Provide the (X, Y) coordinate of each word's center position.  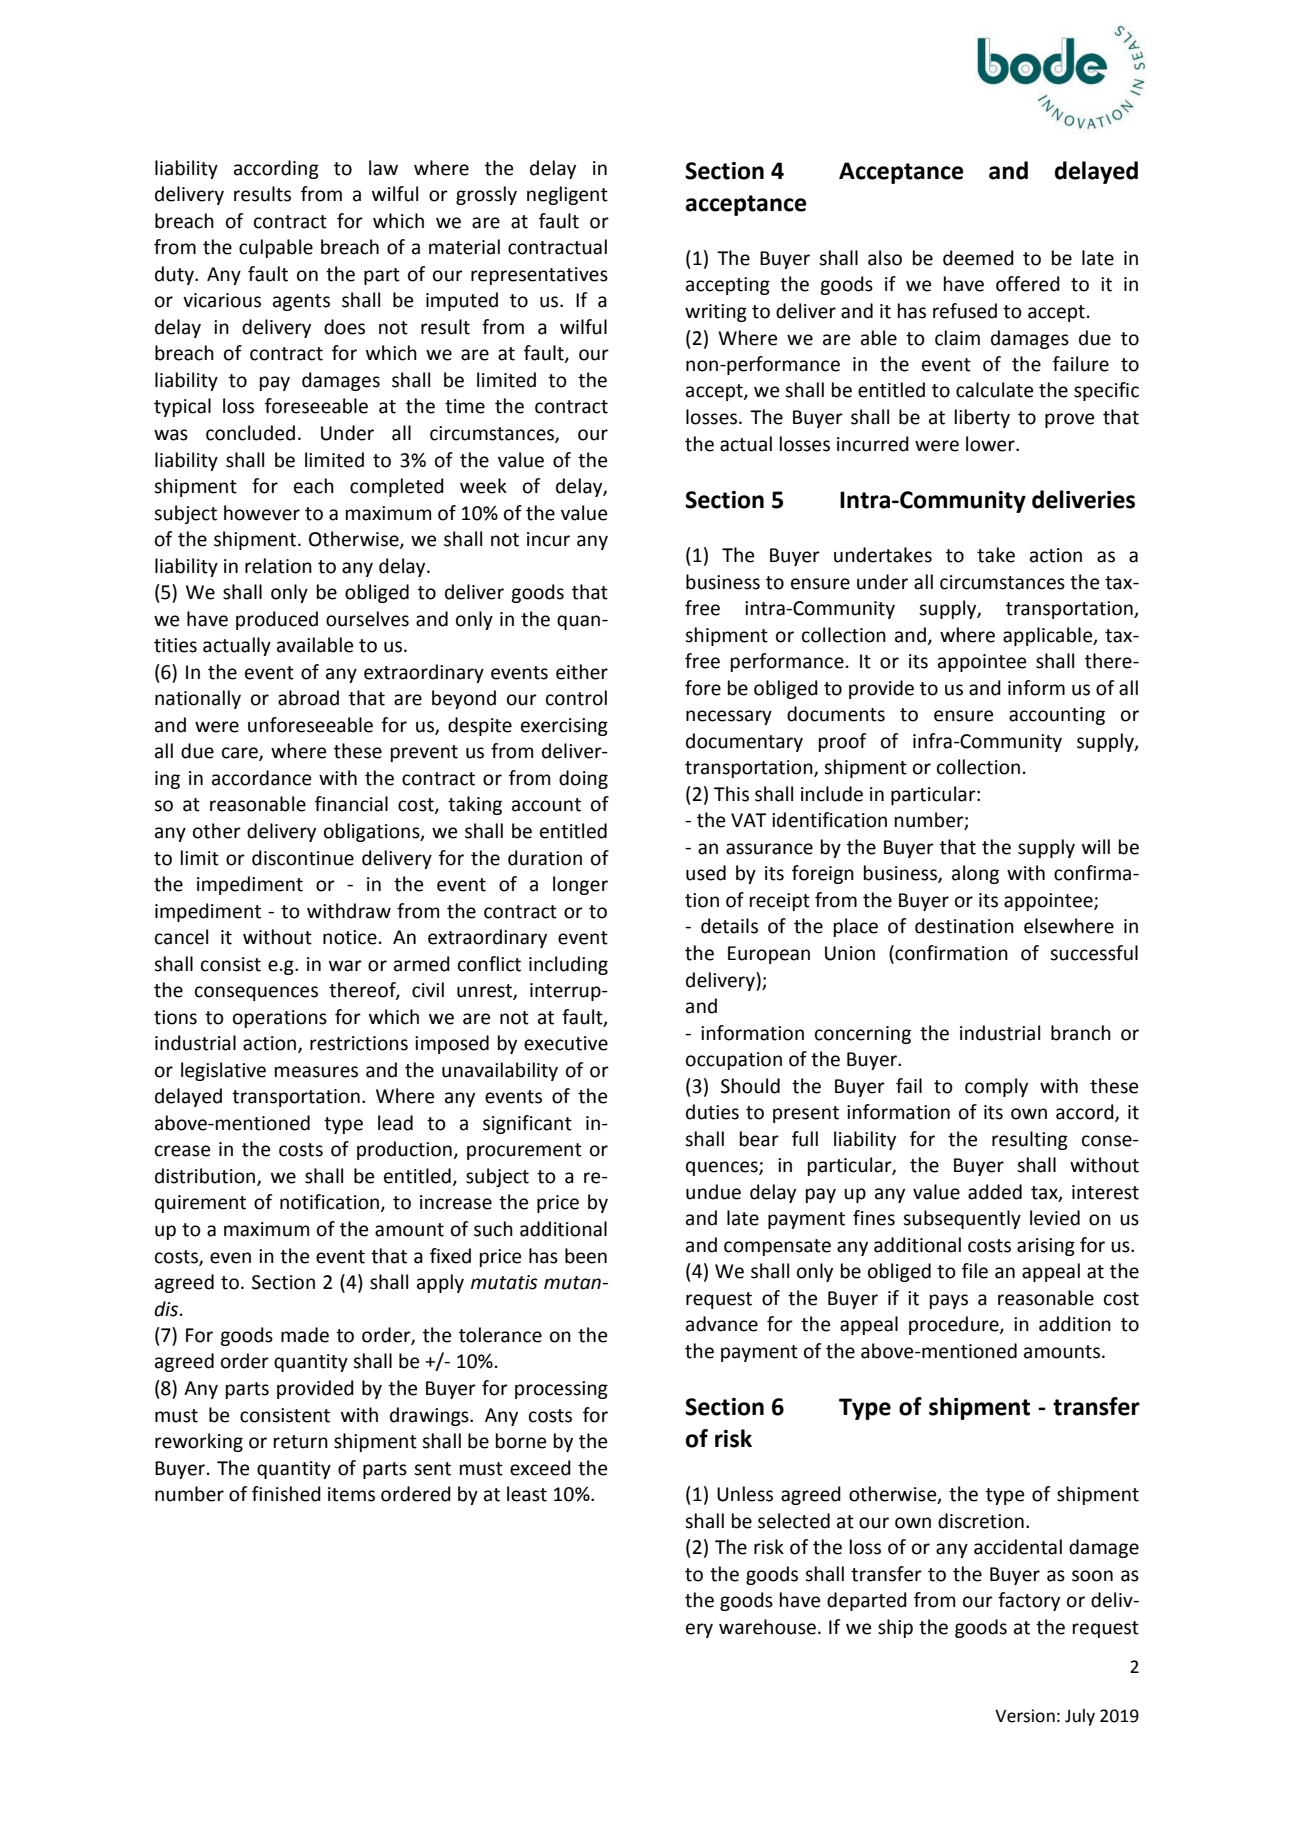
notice (350, 937)
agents (301, 302)
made (305, 1335)
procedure (955, 1325)
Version (1025, 1716)
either (582, 672)
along (975, 874)
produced (277, 620)
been (586, 1256)
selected (794, 1521)
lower (991, 444)
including (568, 965)
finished (286, 1494)
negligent (567, 195)
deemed (978, 258)
